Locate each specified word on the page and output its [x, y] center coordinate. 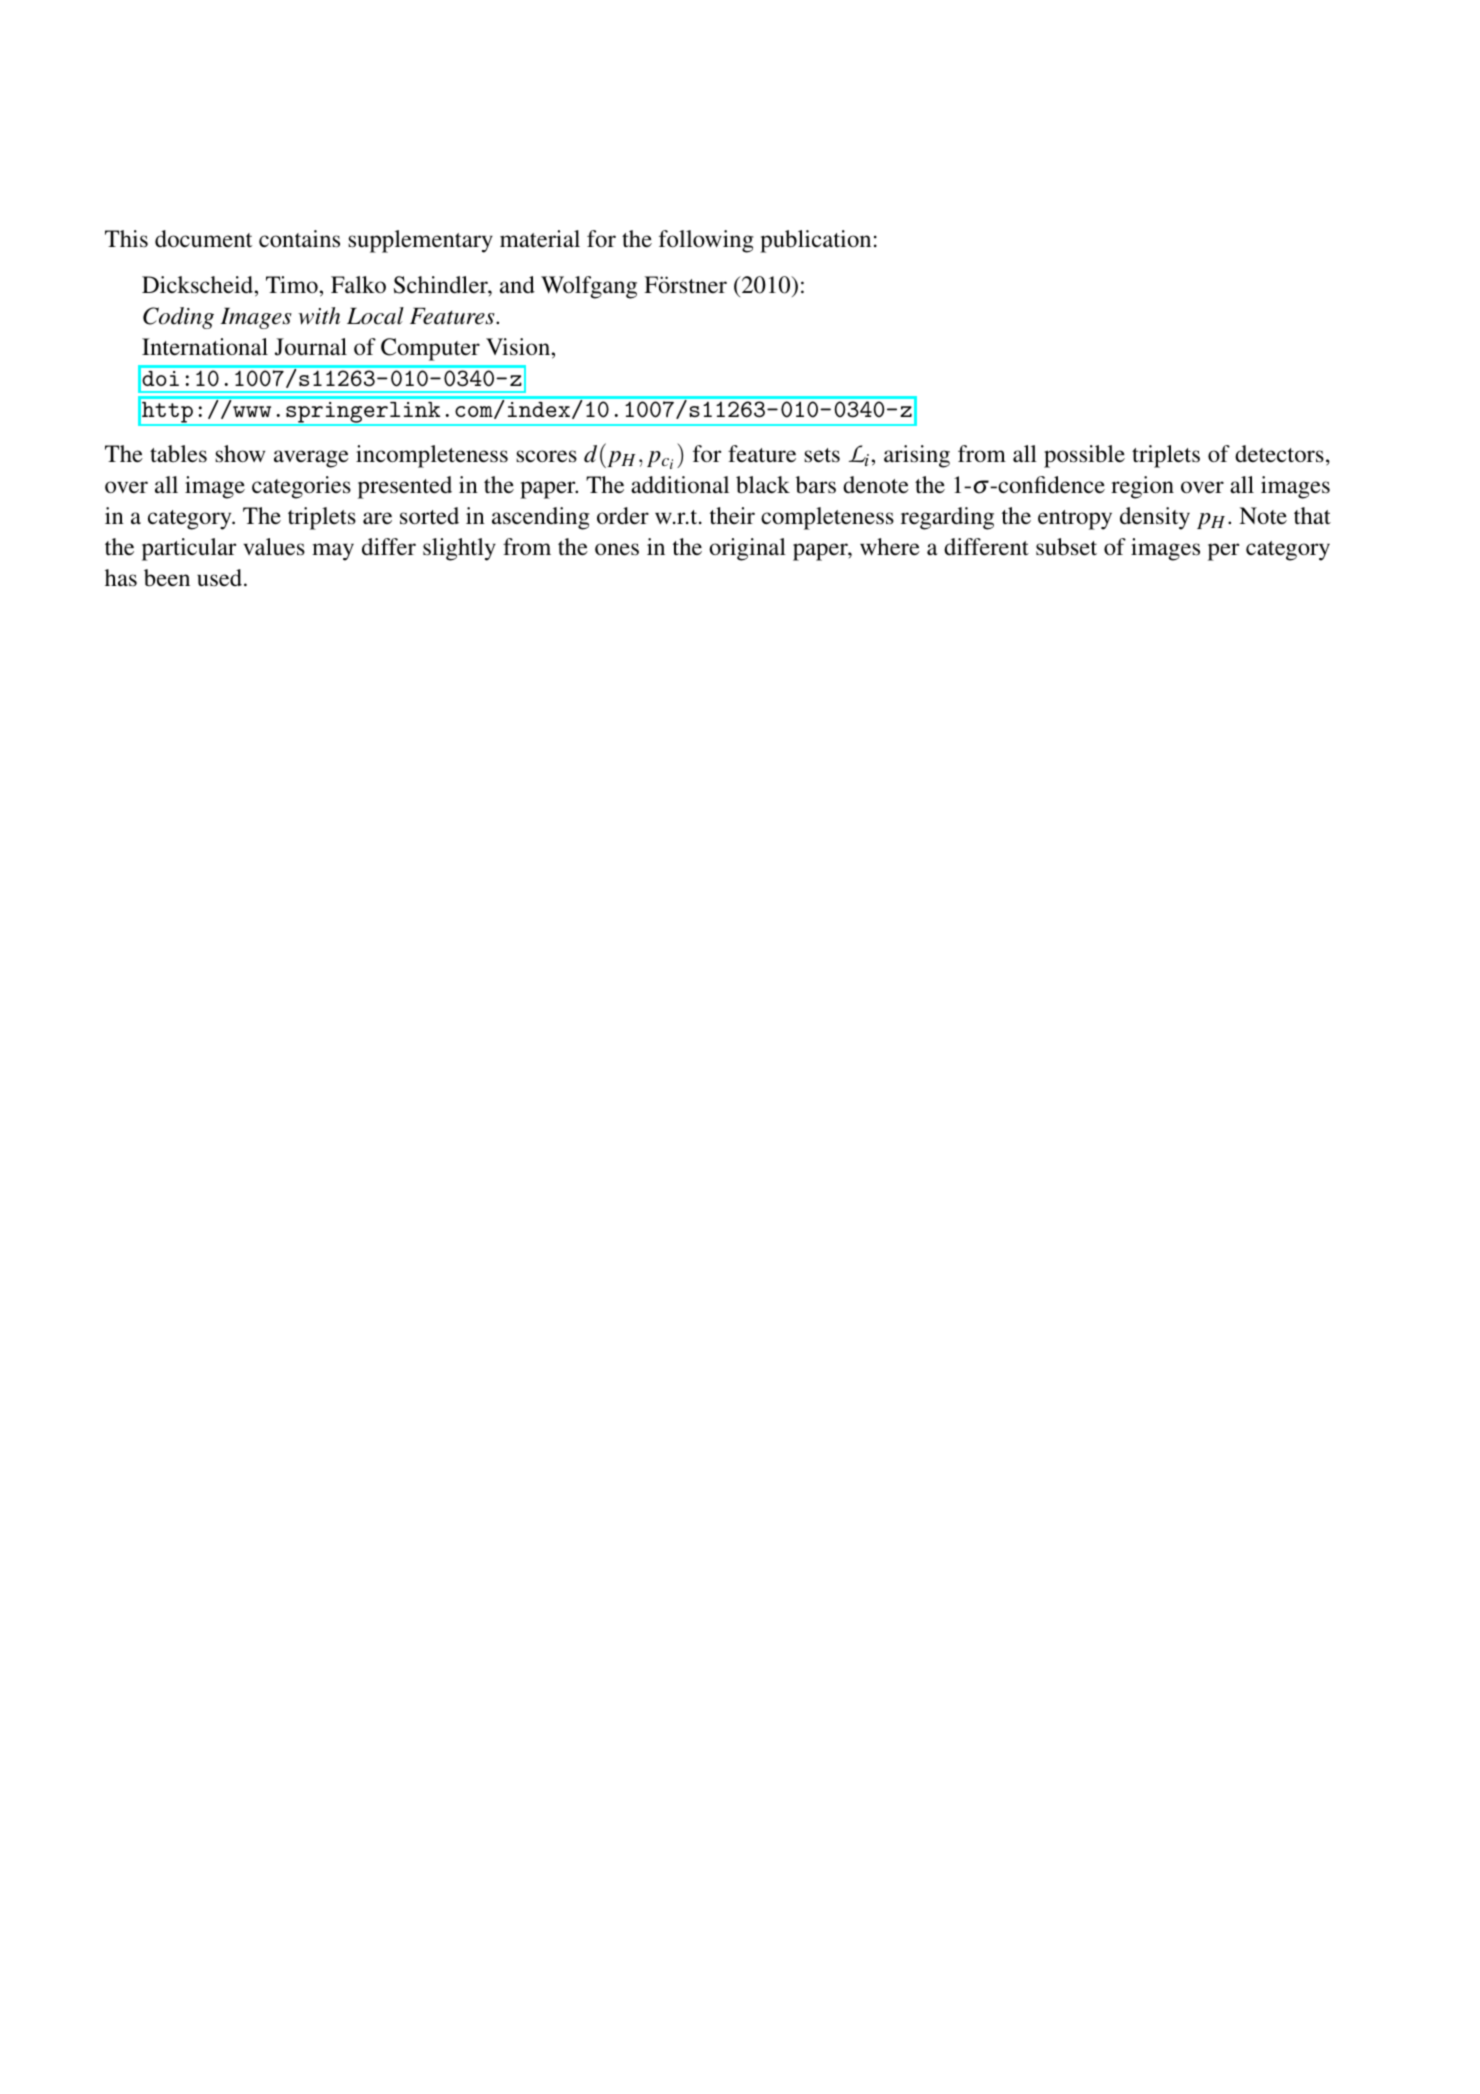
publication [815, 241]
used [221, 578]
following [706, 241]
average [311, 459]
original [747, 549]
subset [1066, 547]
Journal [311, 347]
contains [299, 239]
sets [822, 455]
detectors [1279, 454]
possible [1084, 456]
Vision [519, 347]
